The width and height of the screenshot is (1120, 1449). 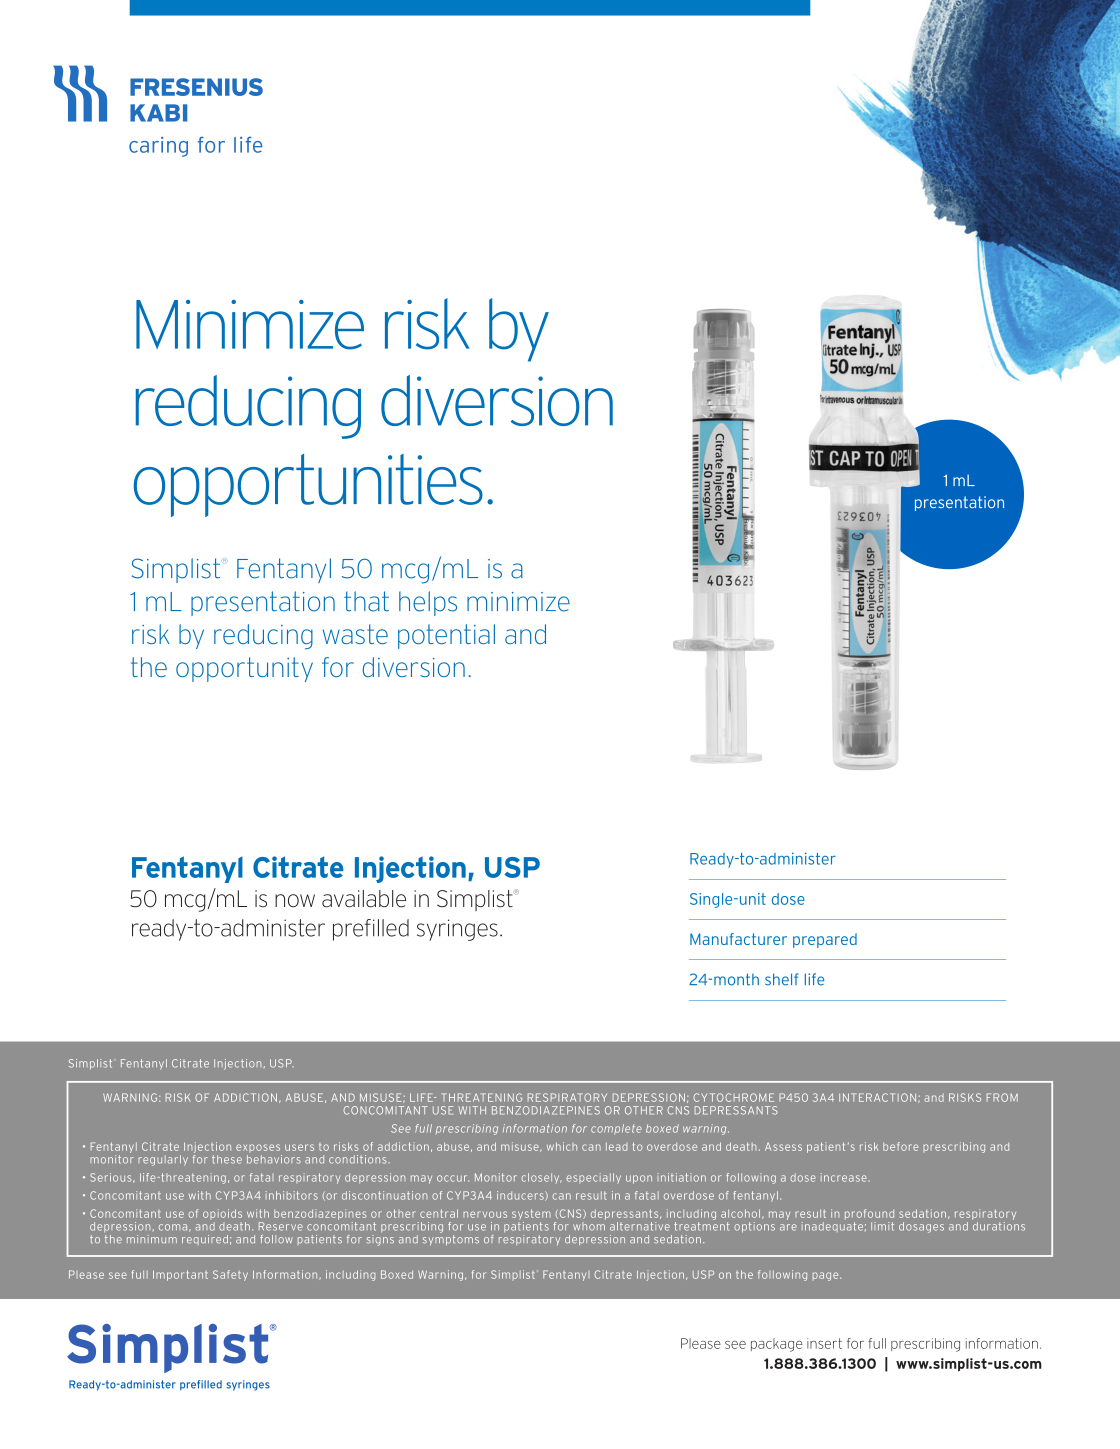 What do you see at coordinates (733, 1097) in the screenshot?
I see `CYTOCHROME` at bounding box center [733, 1097].
